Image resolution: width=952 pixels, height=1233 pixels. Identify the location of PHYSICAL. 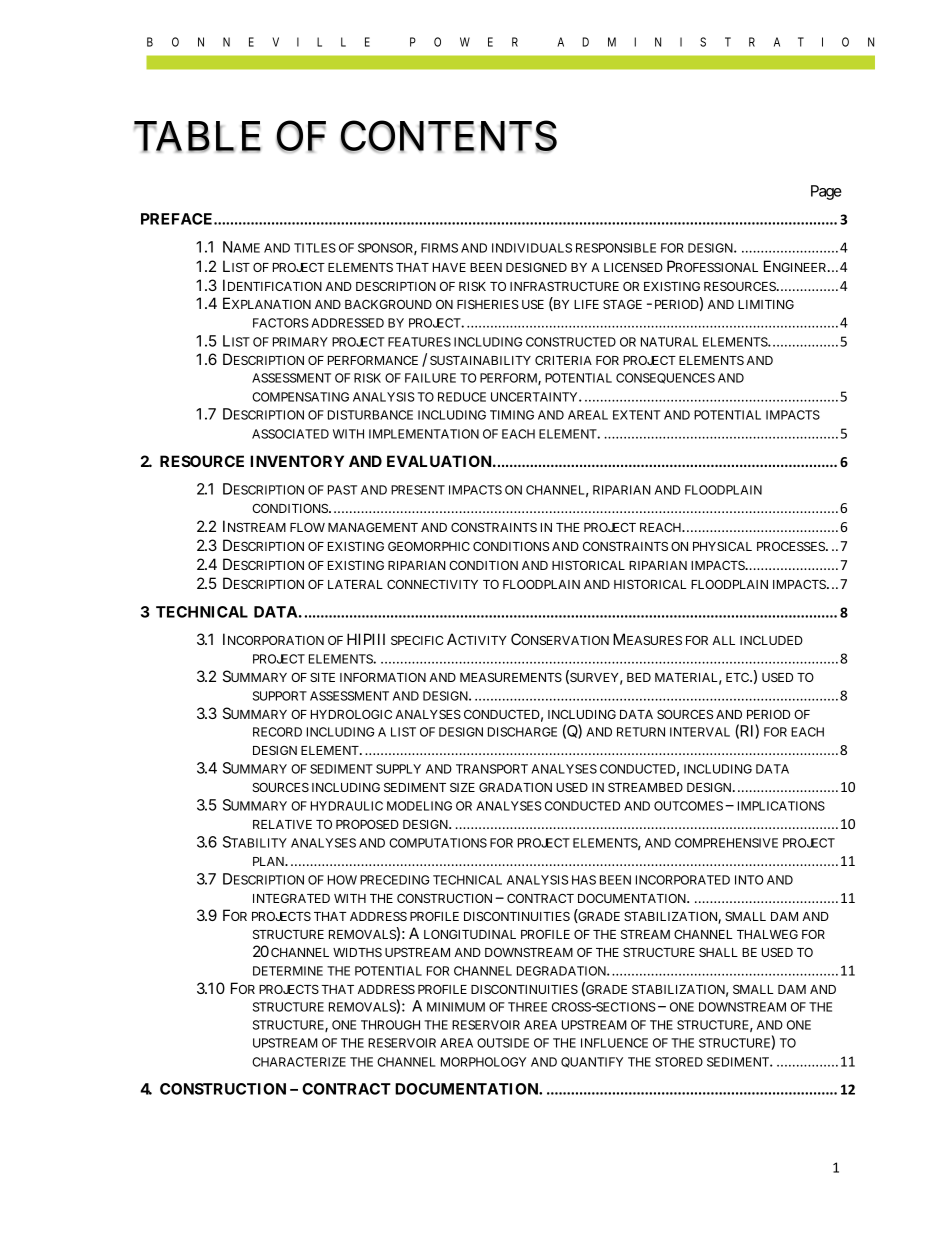
(722, 546).
